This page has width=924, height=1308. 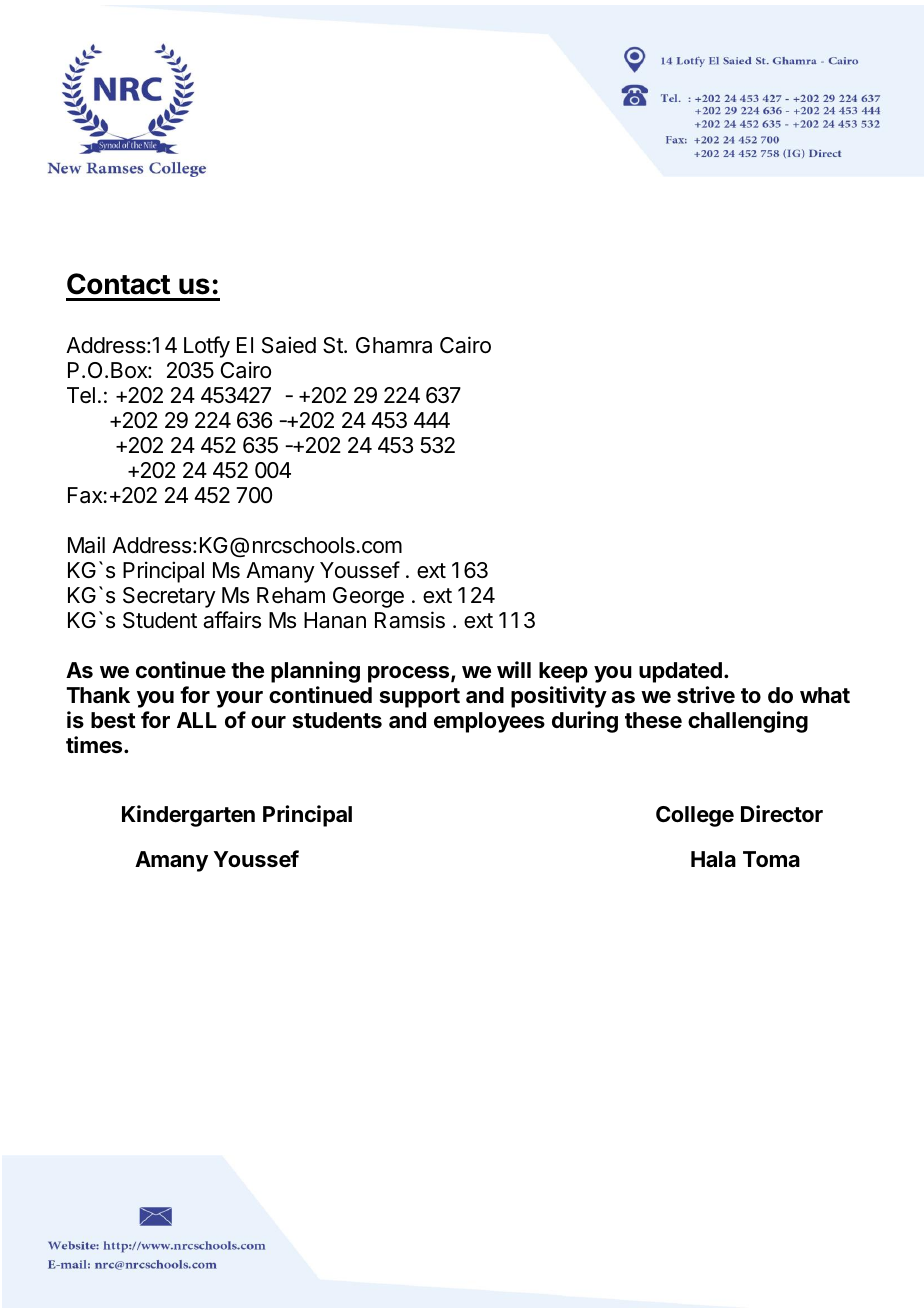 What do you see at coordinates (695, 816) in the page?
I see `College` at bounding box center [695, 816].
